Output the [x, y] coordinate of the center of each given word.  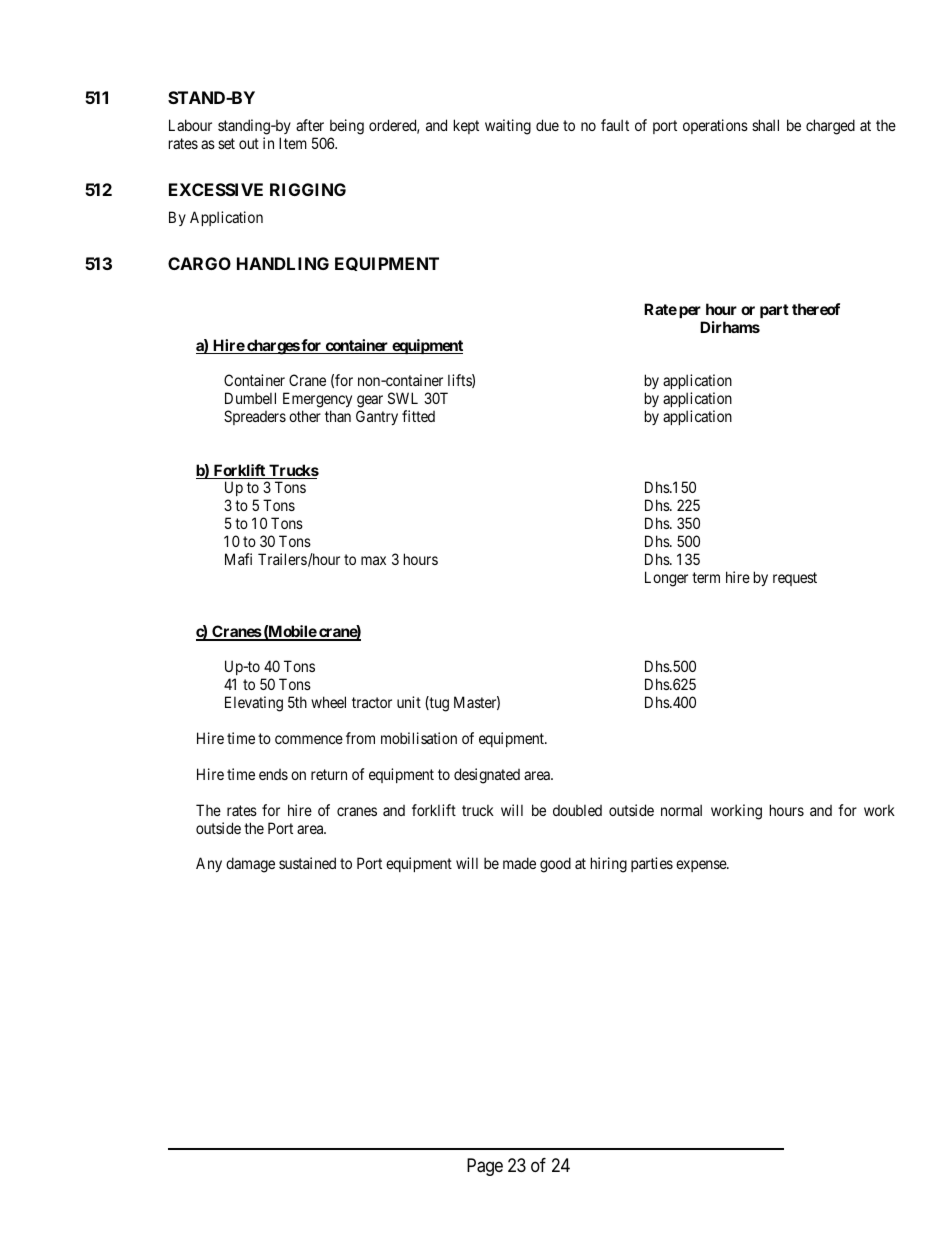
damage [250, 865]
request [795, 579]
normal [681, 810]
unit [409, 702]
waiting [508, 127]
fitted [418, 416]
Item [293, 143]
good [555, 865]
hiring [609, 865]
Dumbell [250, 398]
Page [485, 1167]
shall [765, 125]
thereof [816, 309]
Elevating [254, 704]
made [519, 863]
